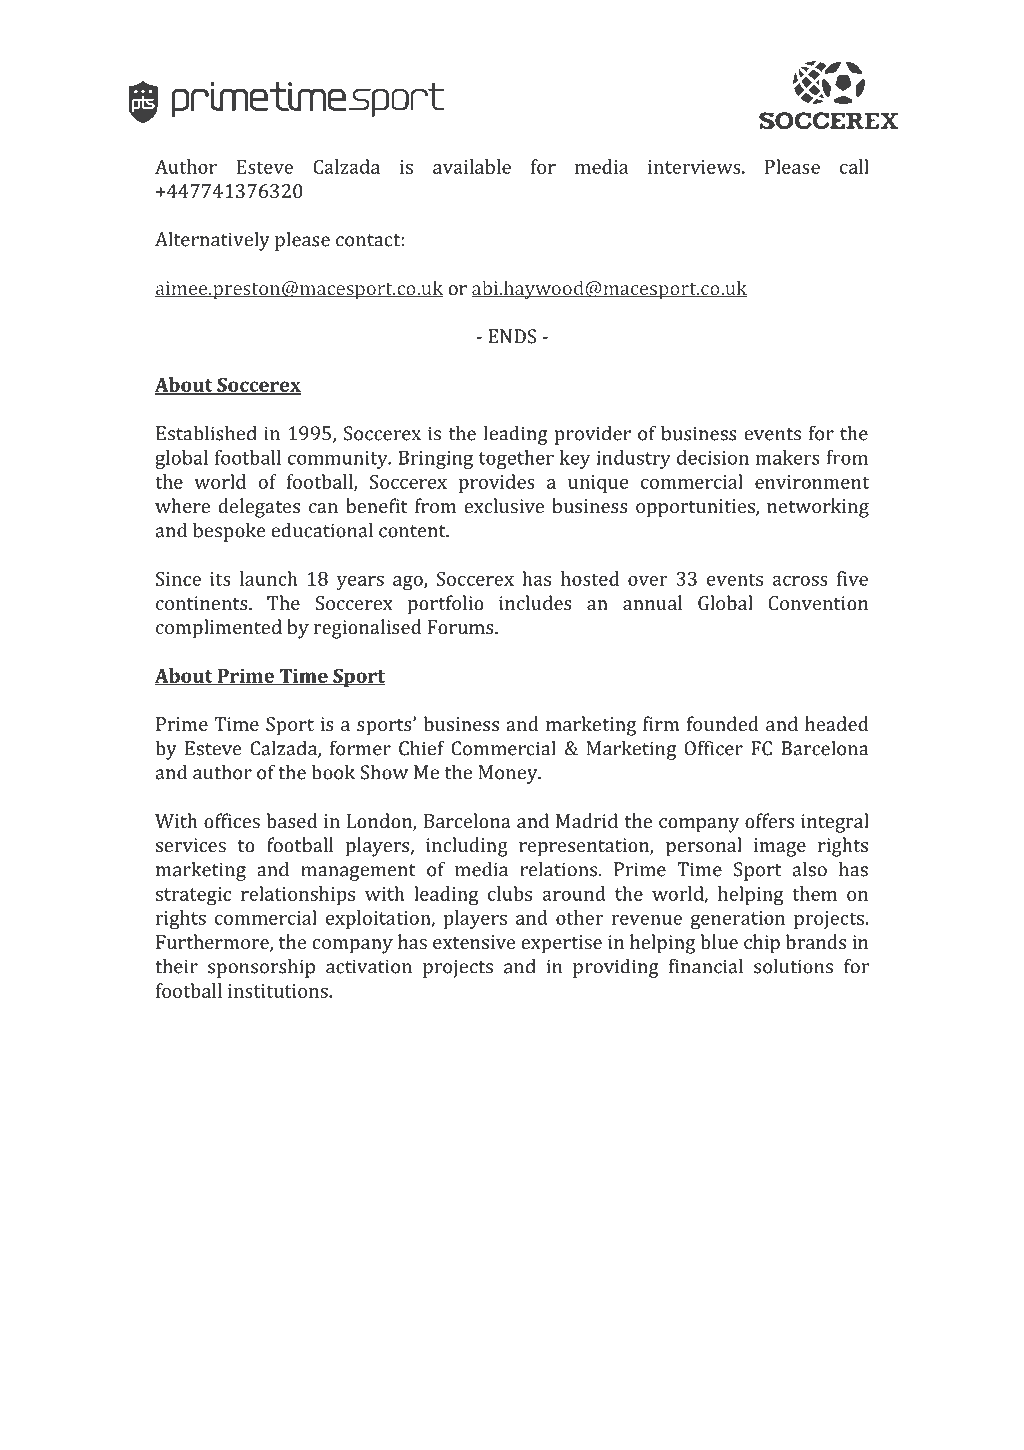 The height and width of the page is (1450, 1024). Describe the element at coordinates (206, 433) in the page. I see `Established` at that location.
